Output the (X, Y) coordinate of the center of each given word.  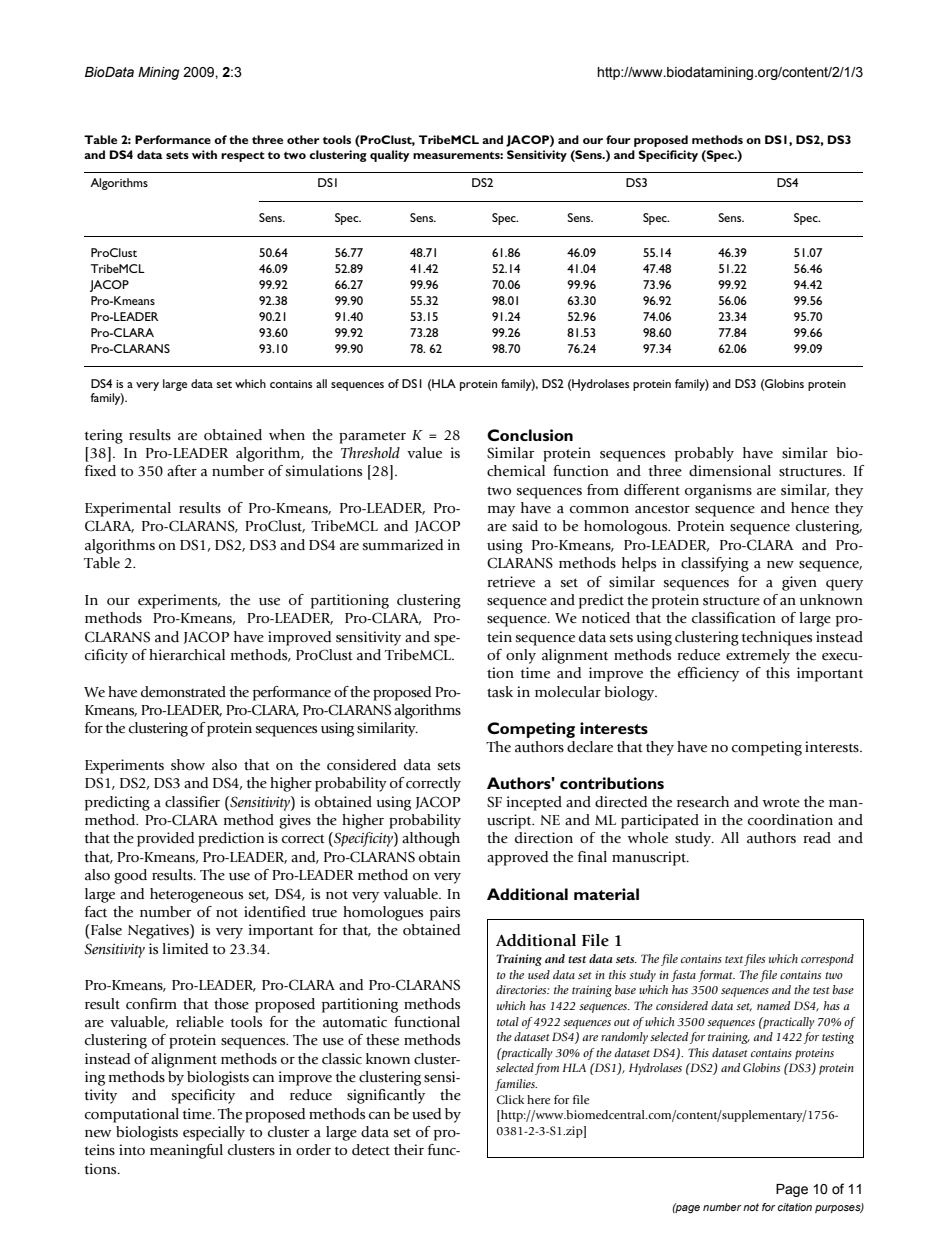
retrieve (511, 582)
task (500, 692)
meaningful (186, 1151)
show (188, 765)
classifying (715, 564)
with (204, 154)
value (424, 453)
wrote (781, 802)
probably (704, 454)
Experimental (128, 509)
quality (390, 156)
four (618, 139)
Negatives (159, 931)
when (287, 435)
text (735, 961)
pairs (445, 913)
